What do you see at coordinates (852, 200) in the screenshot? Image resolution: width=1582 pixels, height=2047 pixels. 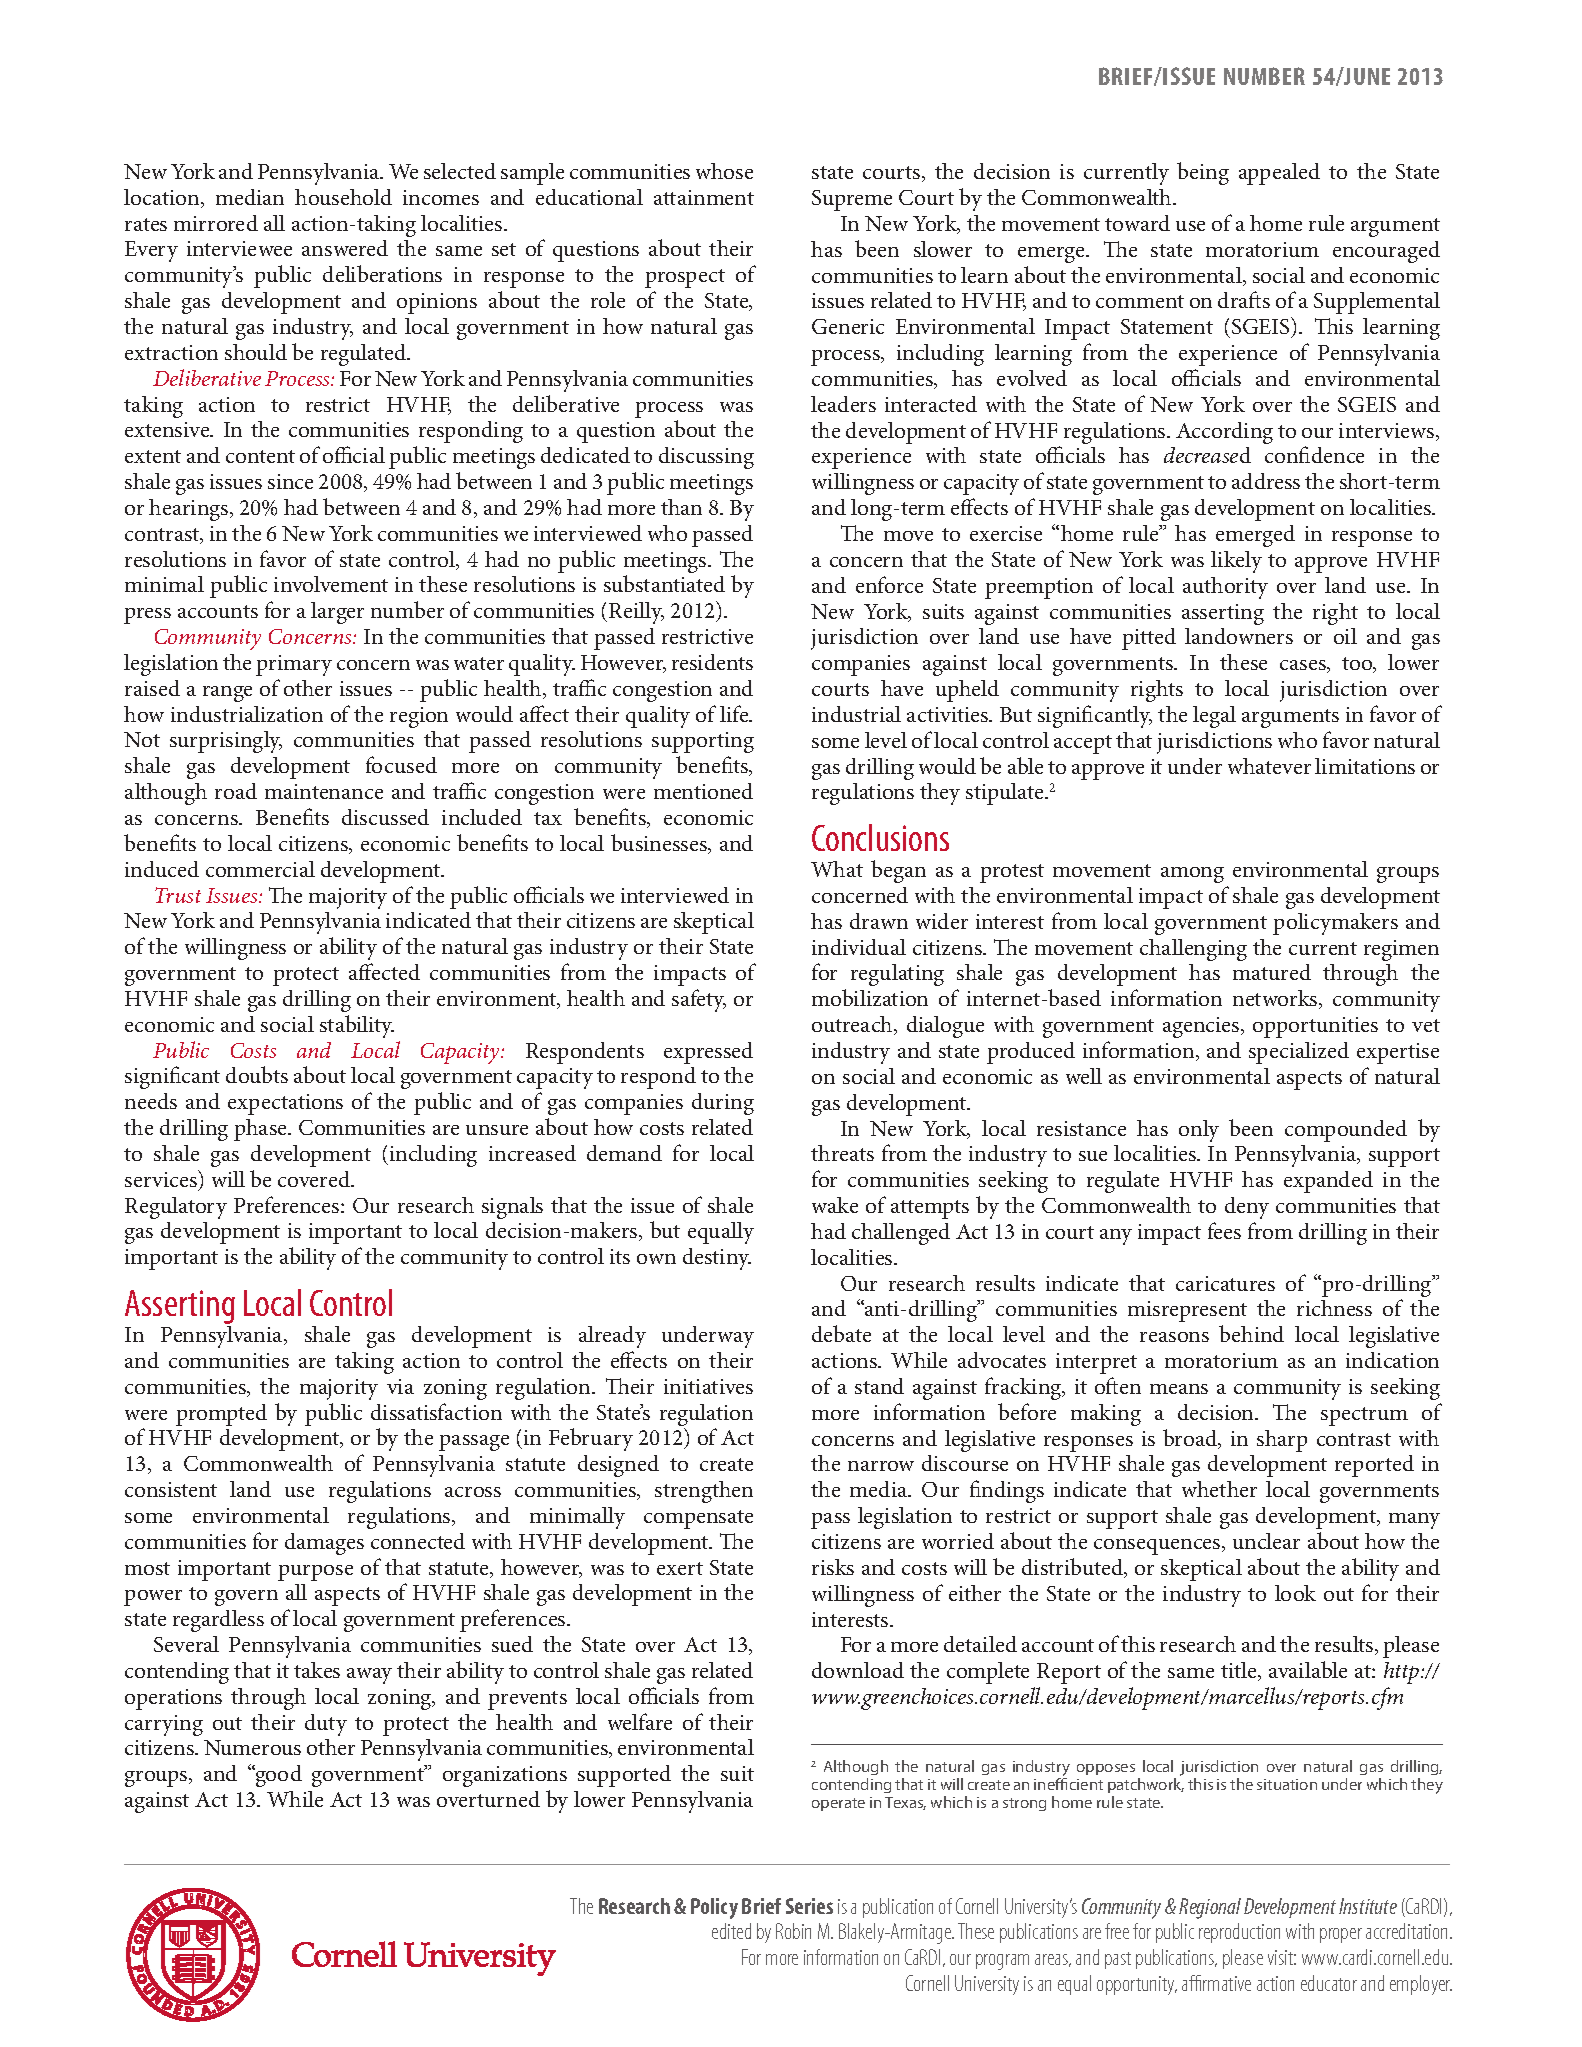 I see `Supreme` at bounding box center [852, 200].
